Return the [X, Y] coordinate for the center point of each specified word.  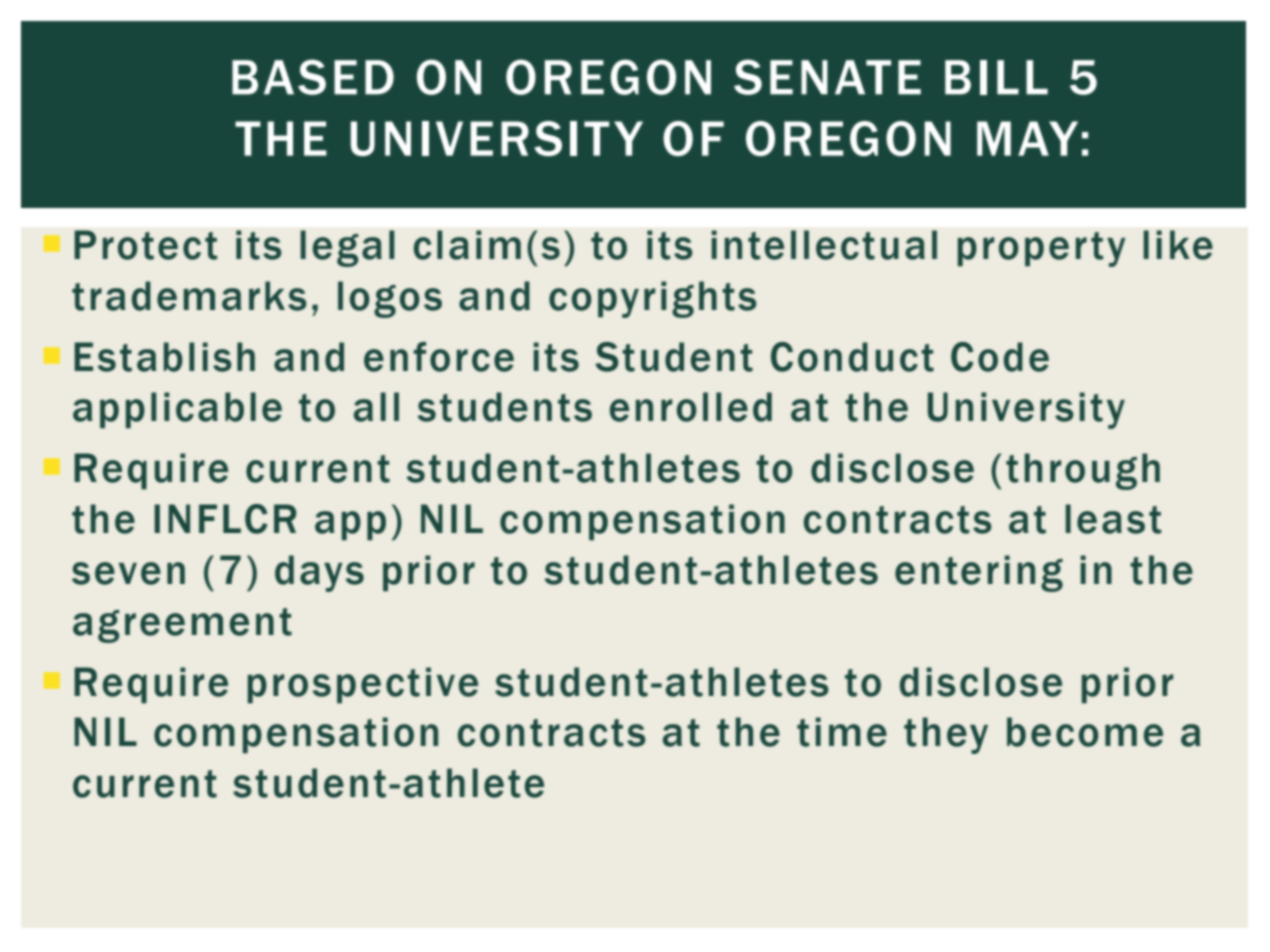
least [1113, 519]
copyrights [653, 299]
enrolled [690, 407]
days [319, 573]
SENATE [827, 77]
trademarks [189, 296]
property [1041, 249]
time [842, 732]
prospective [362, 685]
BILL [996, 77]
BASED [313, 77]
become [1085, 732]
